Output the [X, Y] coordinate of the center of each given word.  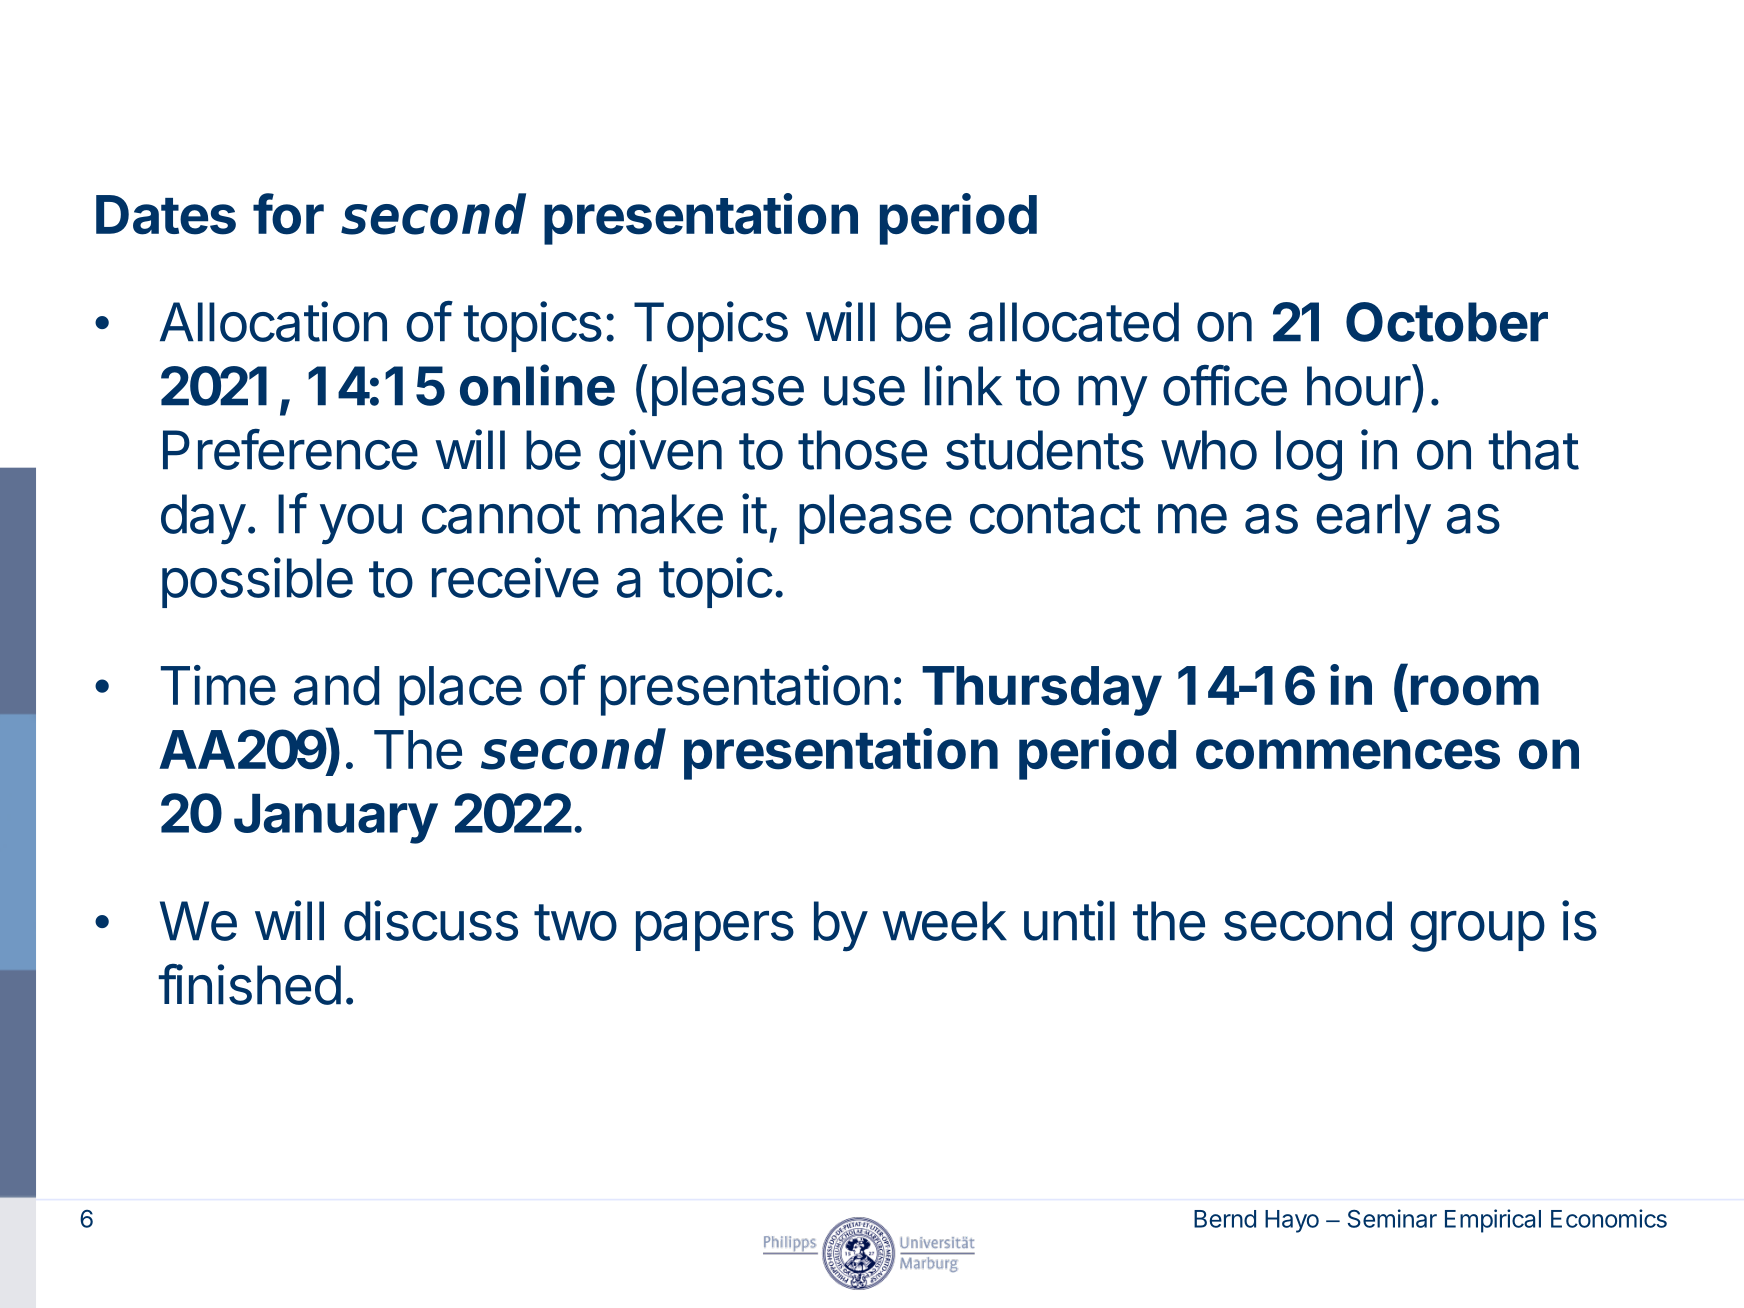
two [575, 922]
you [361, 524]
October [1447, 322]
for [288, 214]
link [963, 385]
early [1373, 519]
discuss [431, 920]
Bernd [1225, 1219]
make [660, 514]
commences [1348, 754]
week [944, 921]
